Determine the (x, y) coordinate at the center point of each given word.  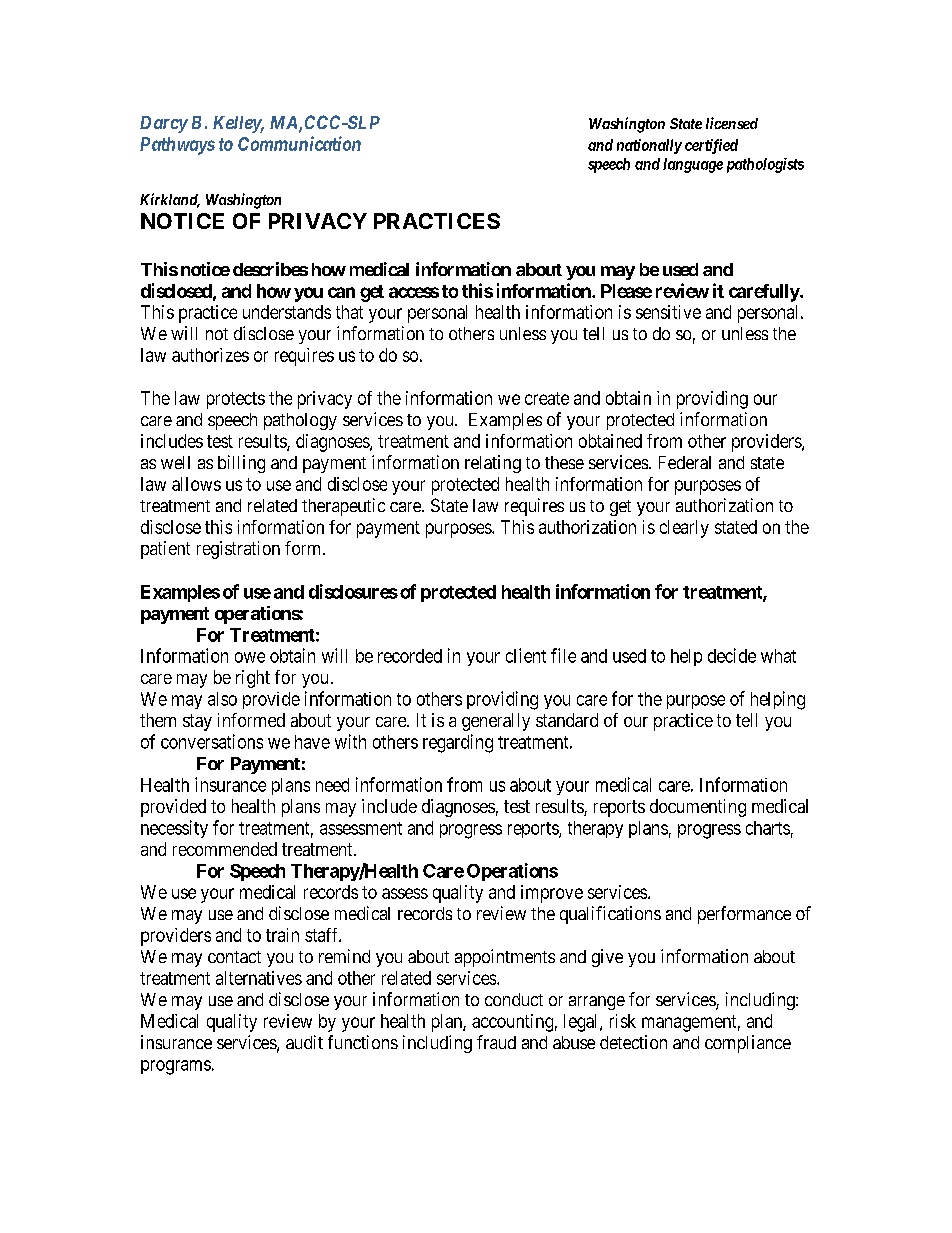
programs (176, 1067)
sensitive (668, 312)
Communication (299, 143)
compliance (748, 1044)
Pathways (177, 146)
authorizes (210, 355)
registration (238, 550)
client (526, 655)
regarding (458, 743)
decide (732, 655)
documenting (698, 808)
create (547, 398)
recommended (225, 849)
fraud (496, 1042)
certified (711, 146)
